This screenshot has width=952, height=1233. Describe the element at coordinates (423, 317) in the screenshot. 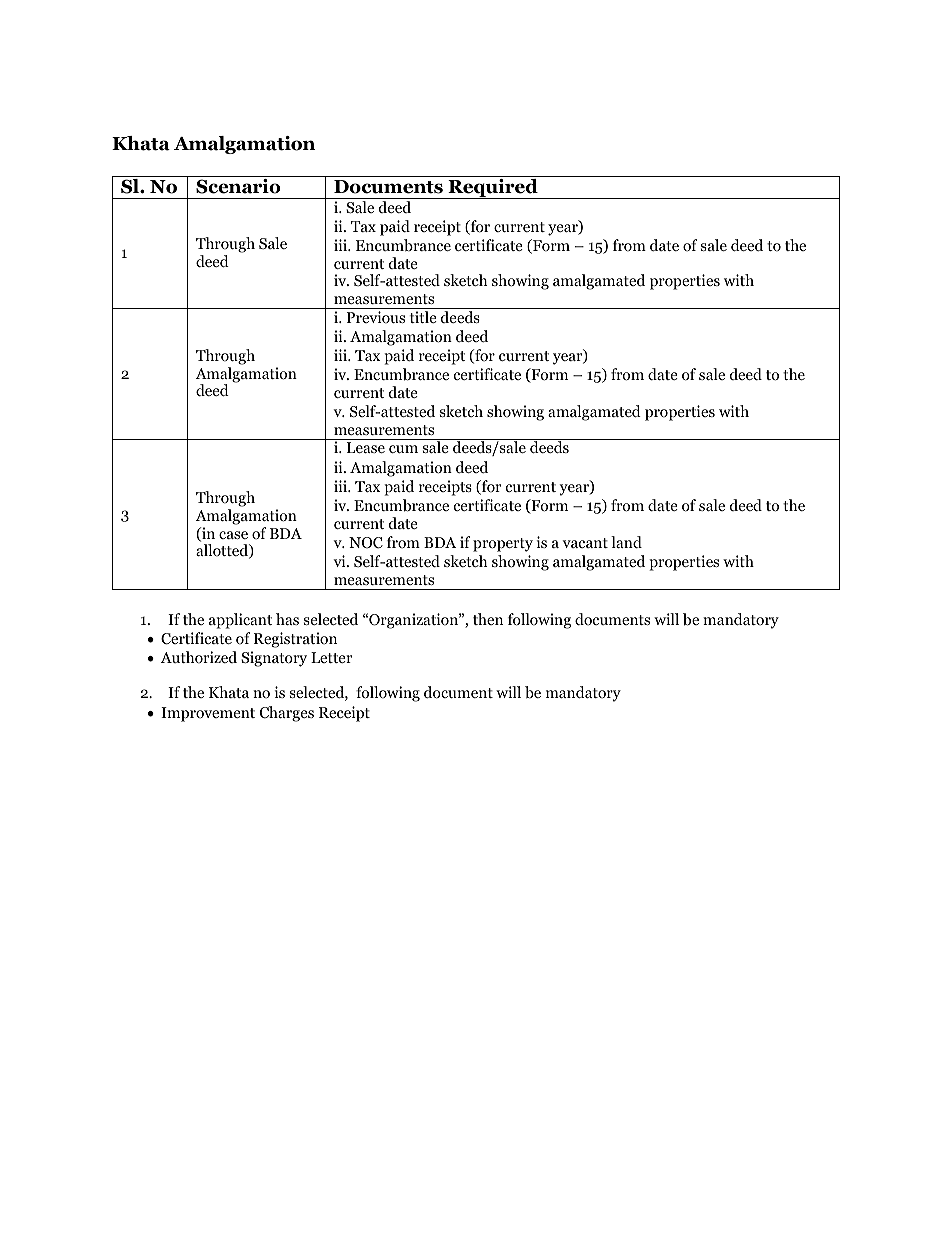

I see `title` at that location.
